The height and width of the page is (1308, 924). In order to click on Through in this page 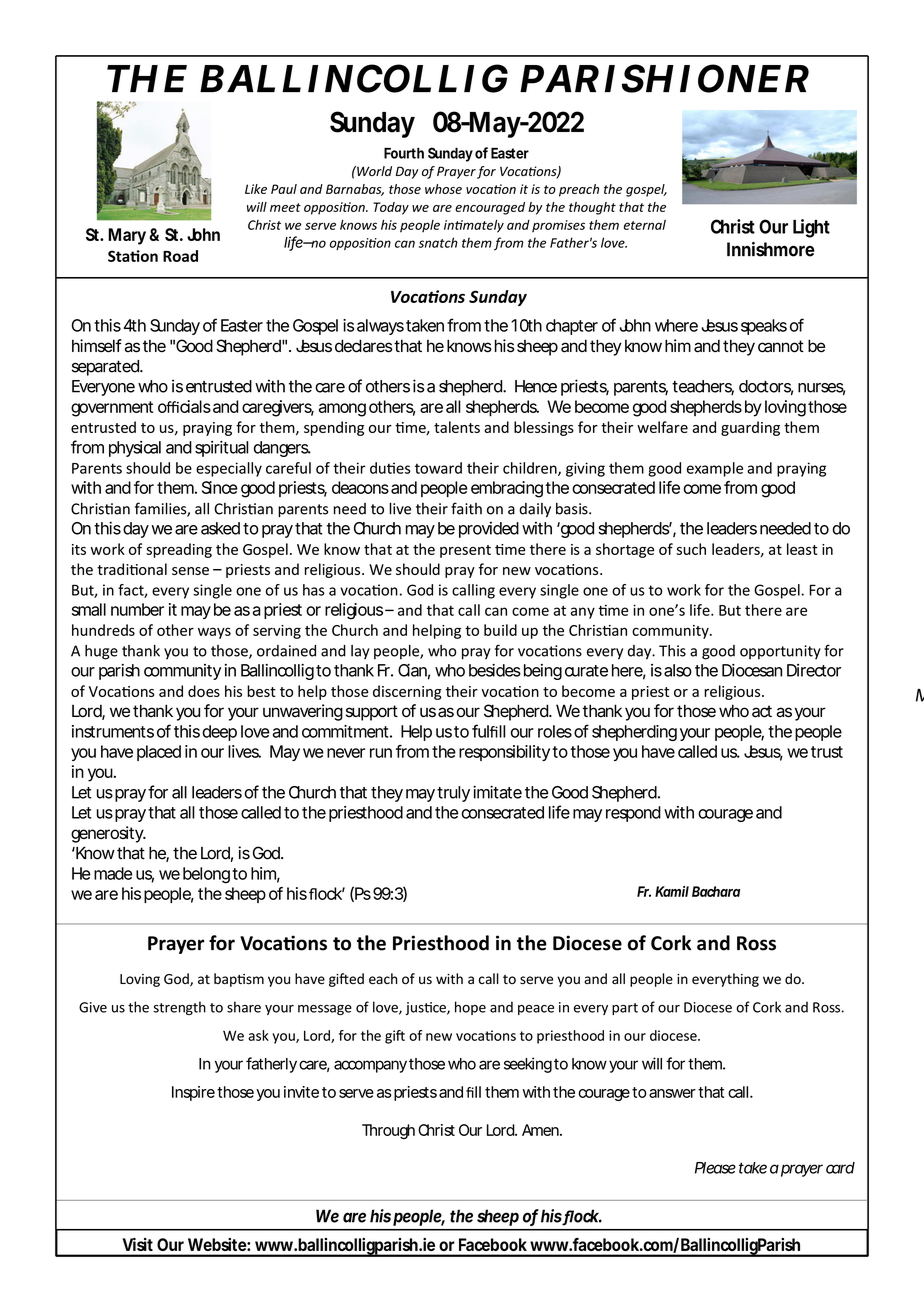, I will do `click(388, 1131)`.
